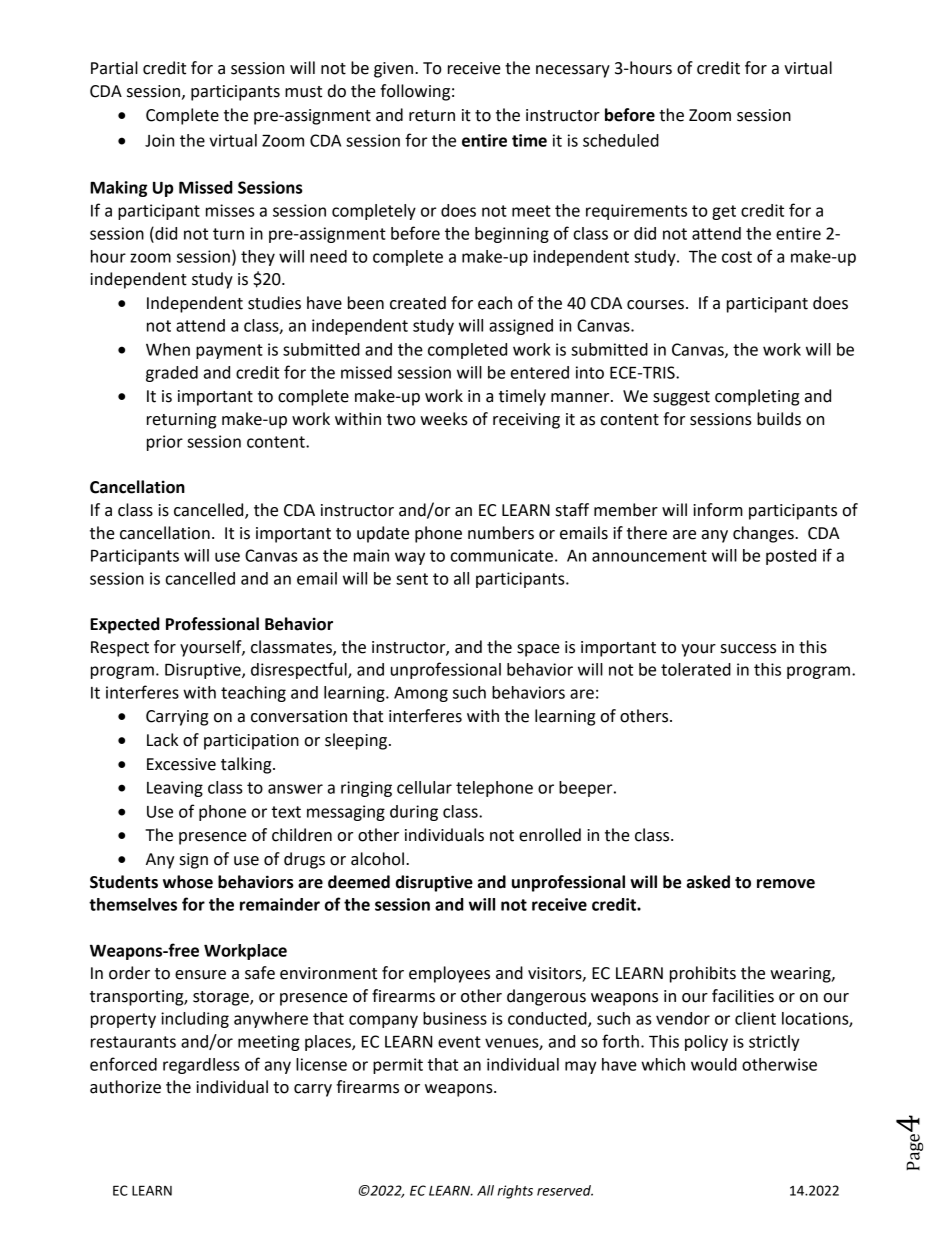 The width and height of the screenshot is (952, 1233). What do you see at coordinates (748, 649) in the screenshot?
I see `success` at bounding box center [748, 649].
